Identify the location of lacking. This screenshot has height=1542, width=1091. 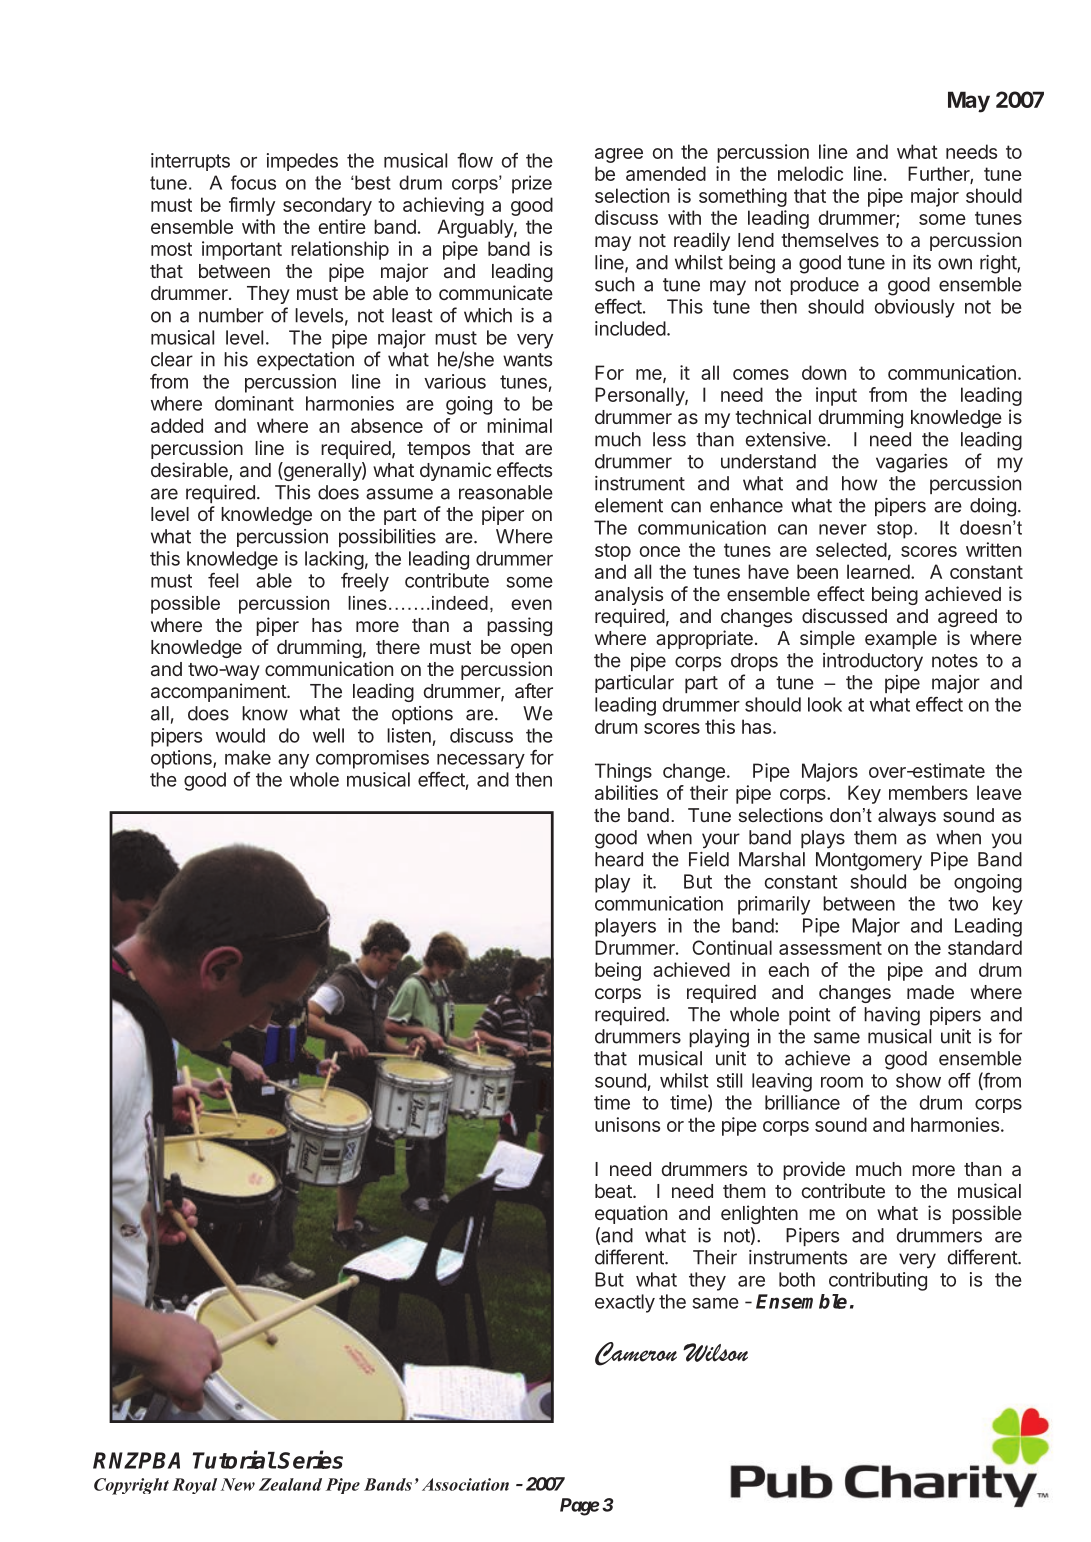
(334, 560).
